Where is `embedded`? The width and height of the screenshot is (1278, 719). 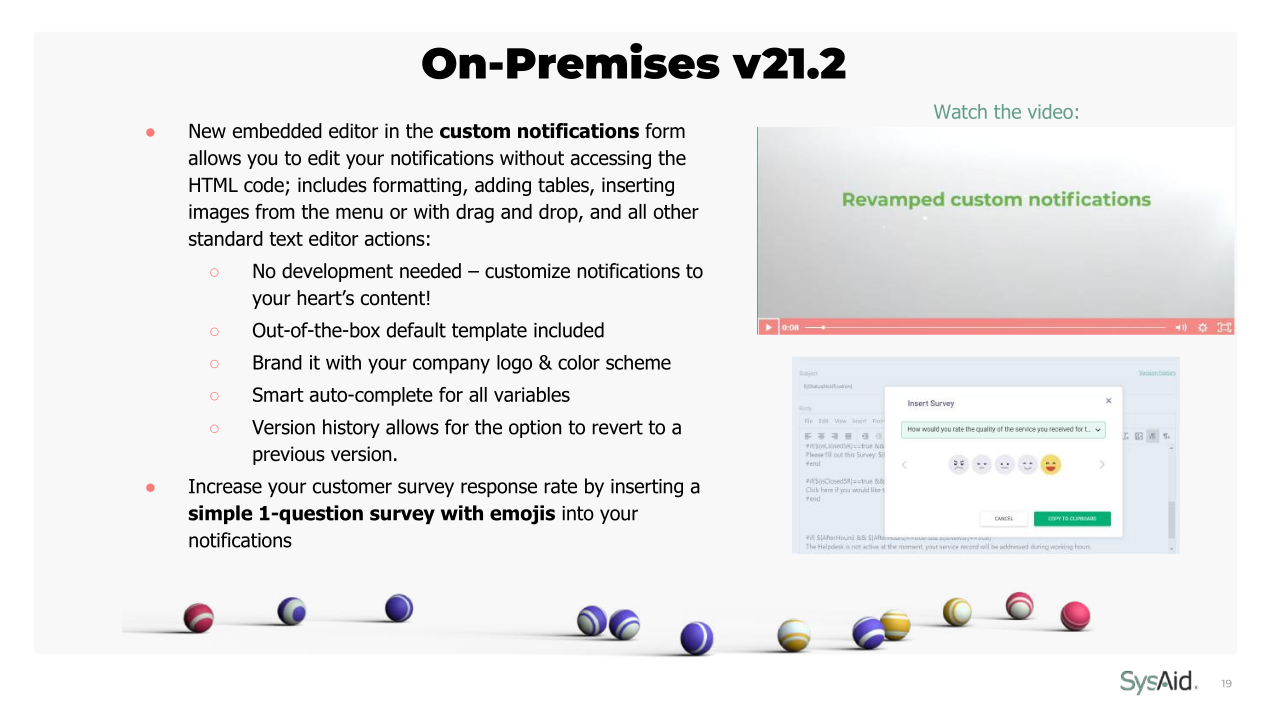
embedded is located at coordinates (277, 131).
